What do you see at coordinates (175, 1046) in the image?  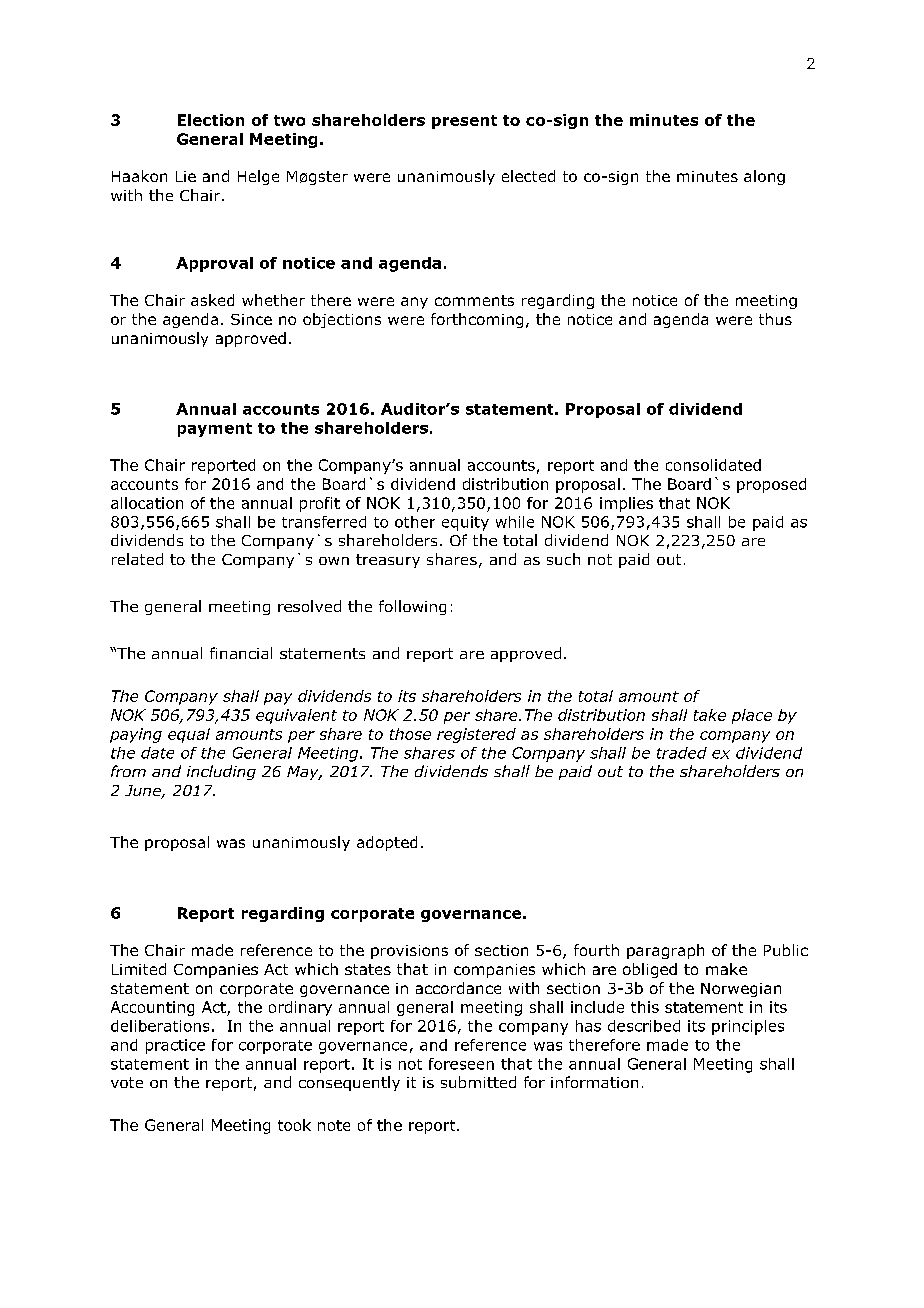 I see `practice` at bounding box center [175, 1046].
